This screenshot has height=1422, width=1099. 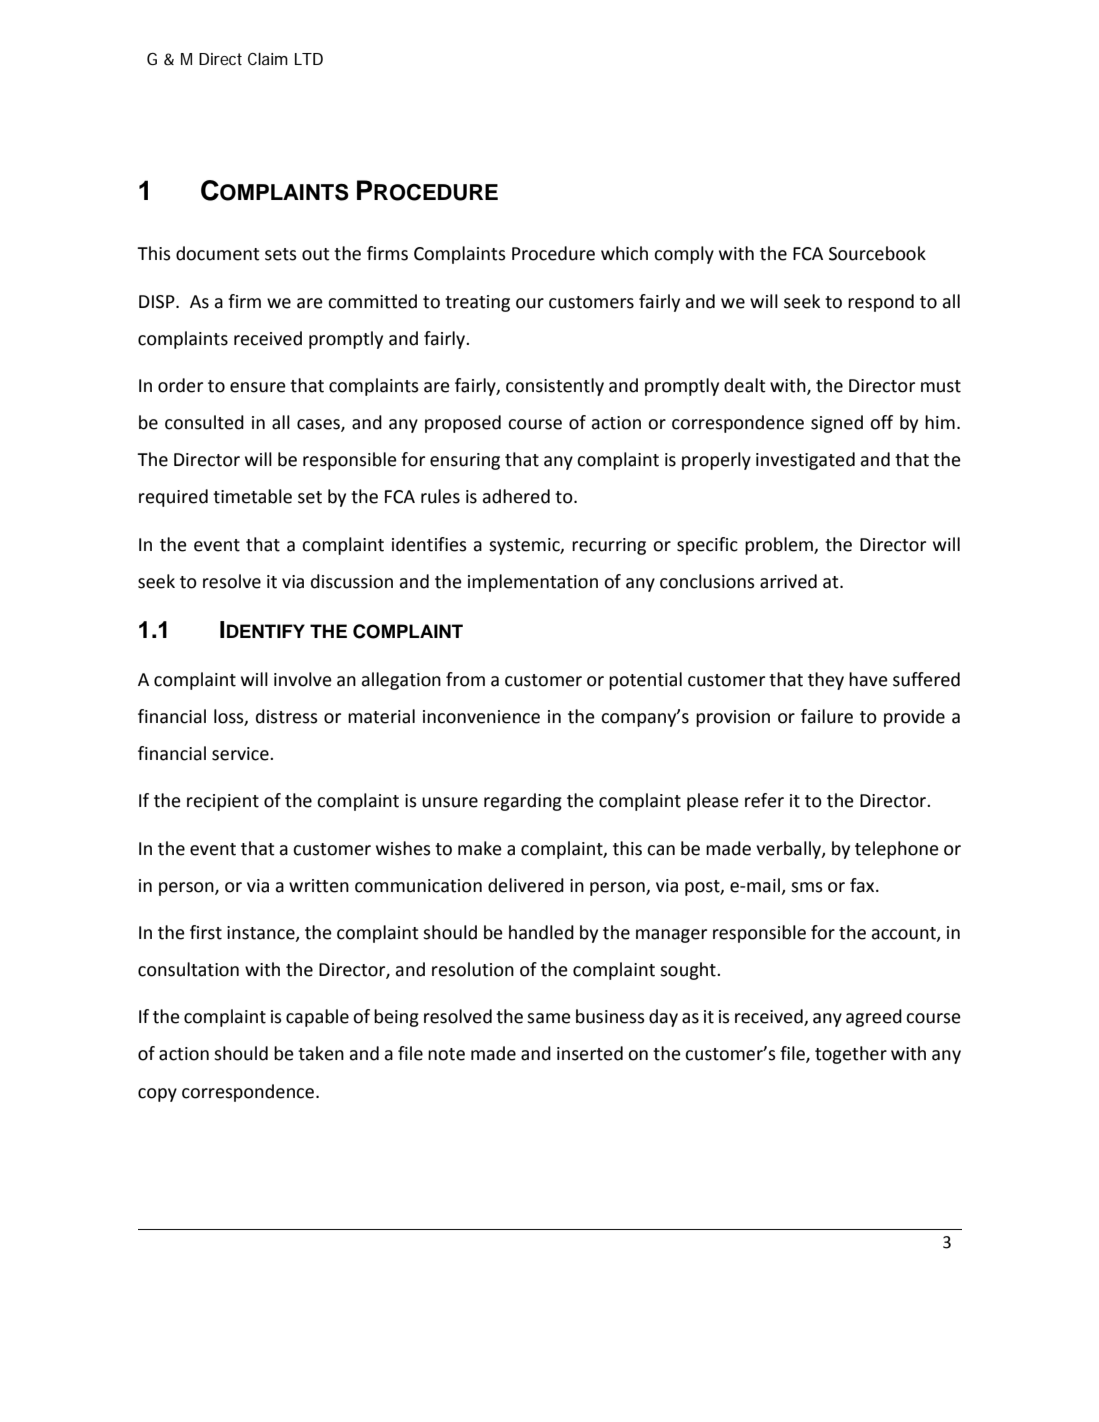 What do you see at coordinates (827, 716) in the screenshot?
I see `failure` at bounding box center [827, 716].
